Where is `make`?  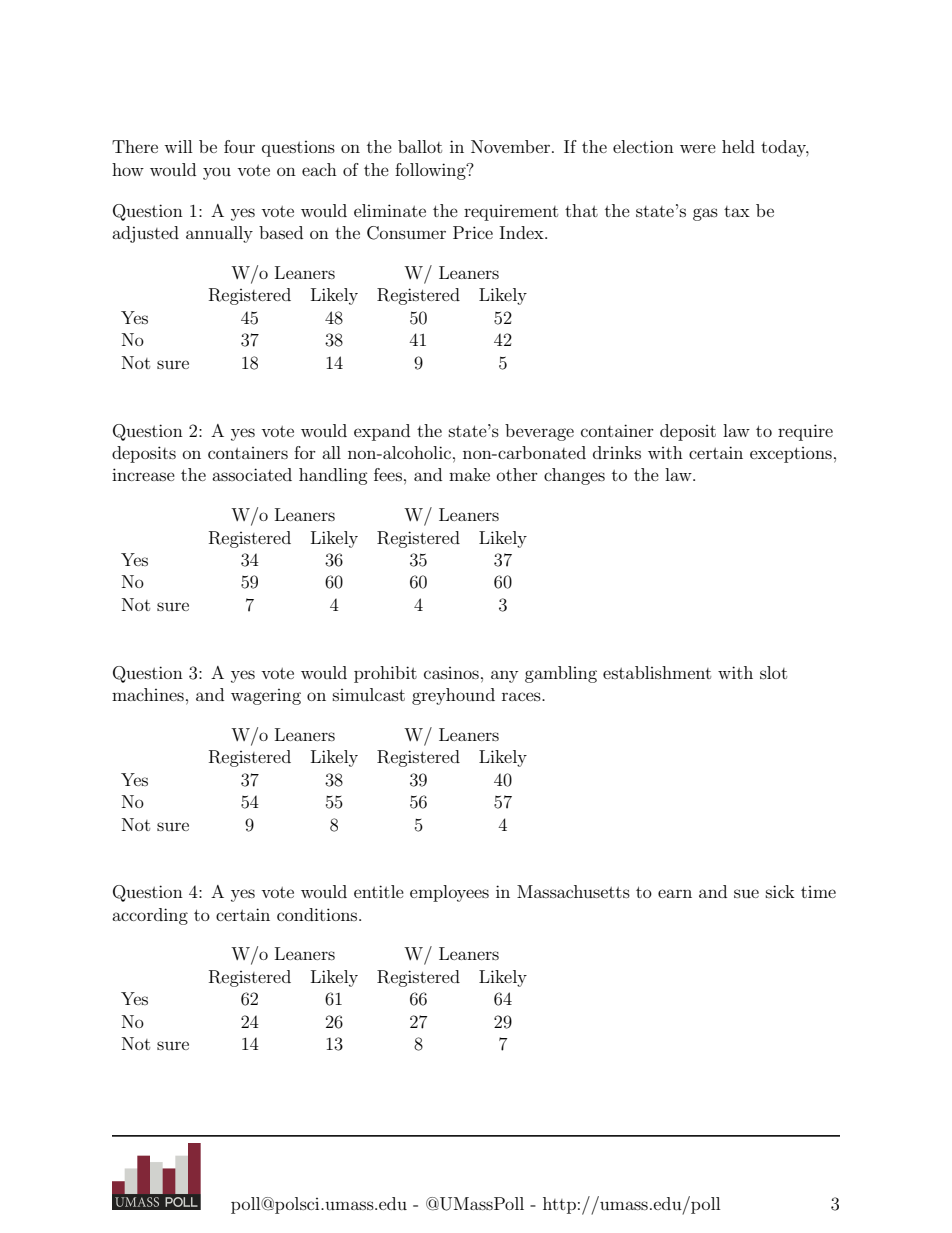
make is located at coordinates (469, 474).
